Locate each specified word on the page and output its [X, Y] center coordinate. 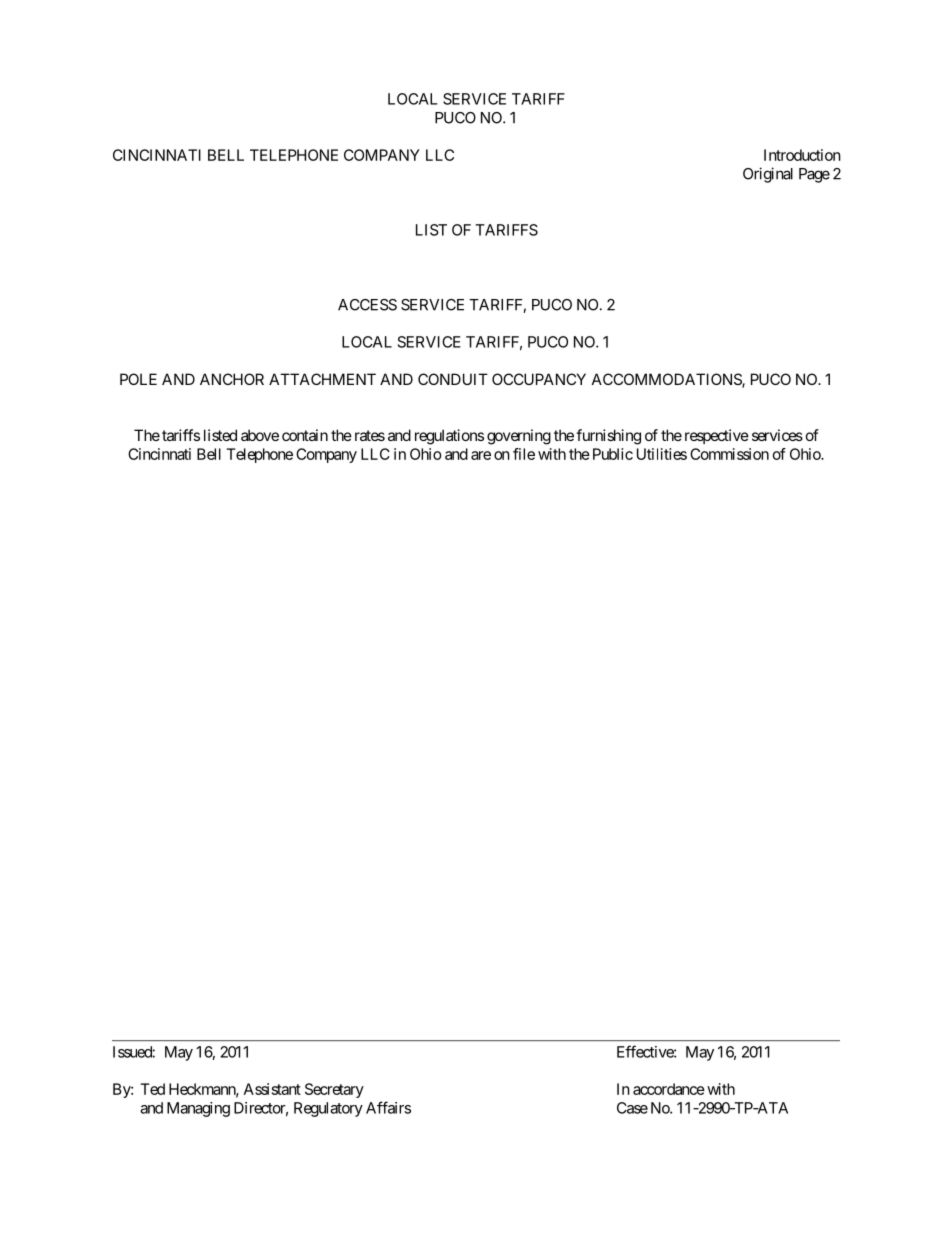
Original [768, 175]
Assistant [272, 1089]
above [260, 435]
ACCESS [367, 305]
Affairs [388, 1107]
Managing [198, 1109]
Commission [729, 454]
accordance [669, 1089]
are [481, 455]
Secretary [334, 1090]
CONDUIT [453, 379]
